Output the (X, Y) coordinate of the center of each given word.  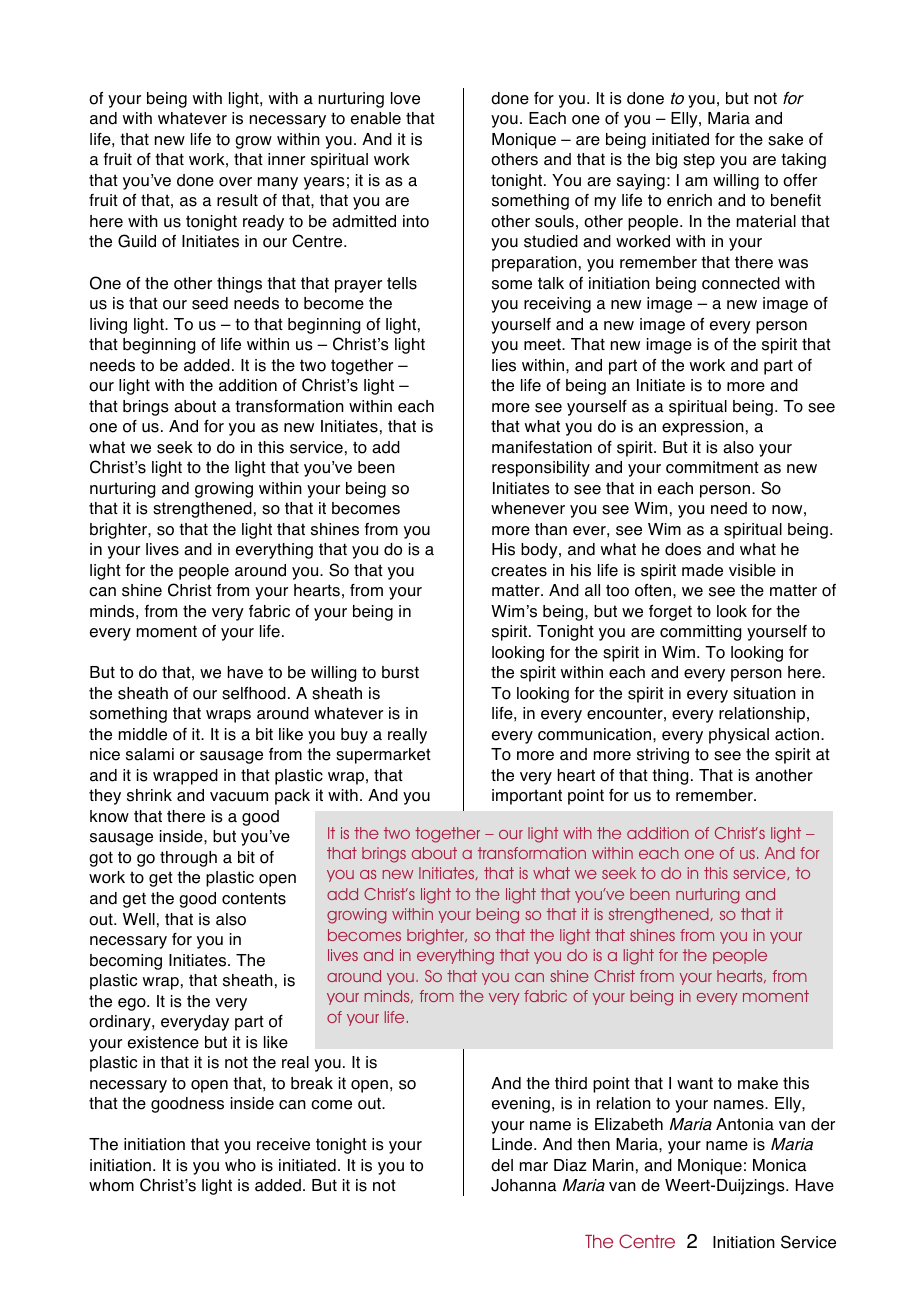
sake (785, 139)
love (405, 98)
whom (111, 1185)
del (502, 1165)
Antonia (745, 1124)
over (235, 182)
